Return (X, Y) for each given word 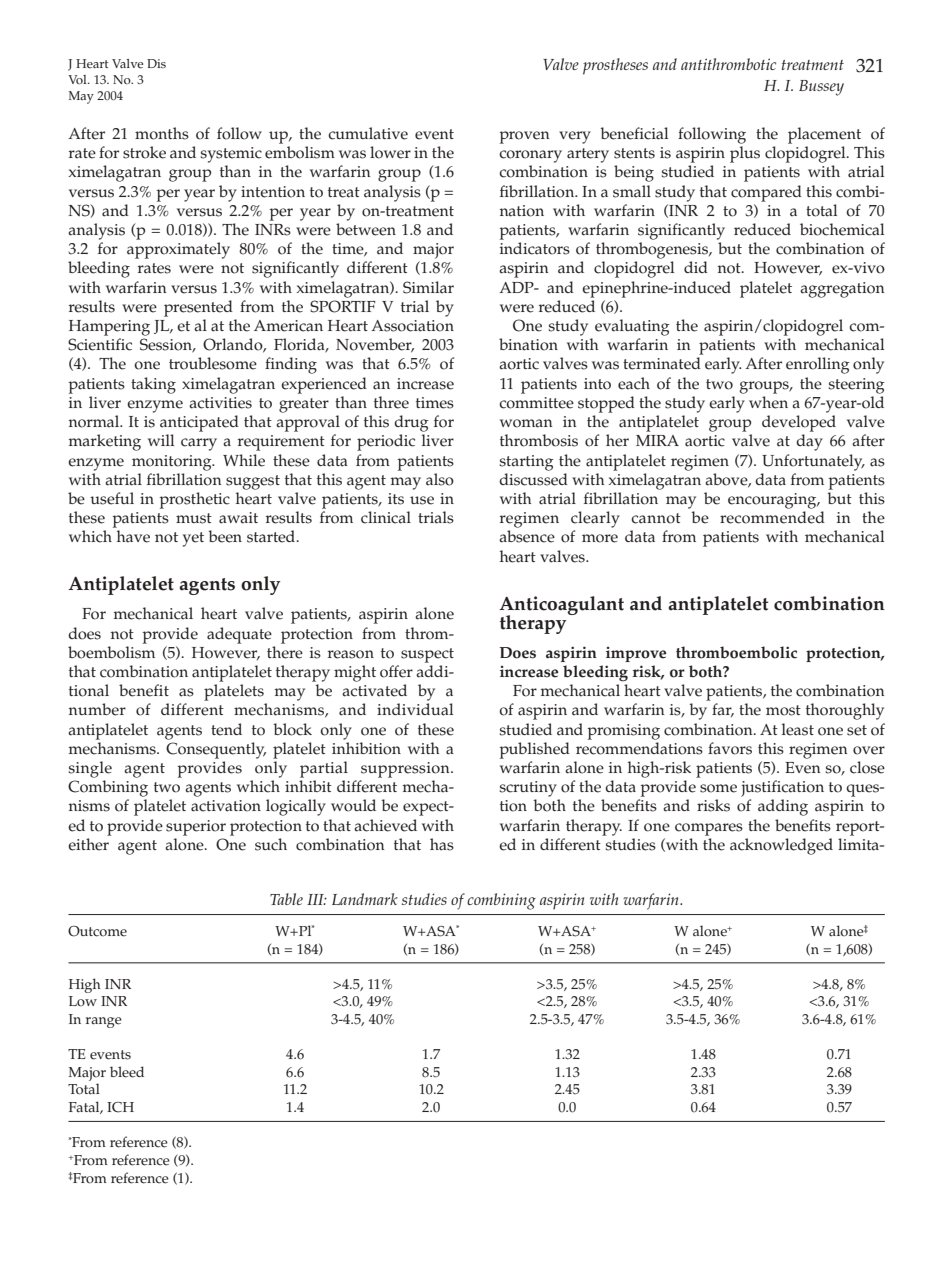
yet (193, 539)
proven (524, 137)
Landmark (365, 899)
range (104, 1022)
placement (824, 135)
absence (527, 536)
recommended (772, 517)
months (162, 133)
